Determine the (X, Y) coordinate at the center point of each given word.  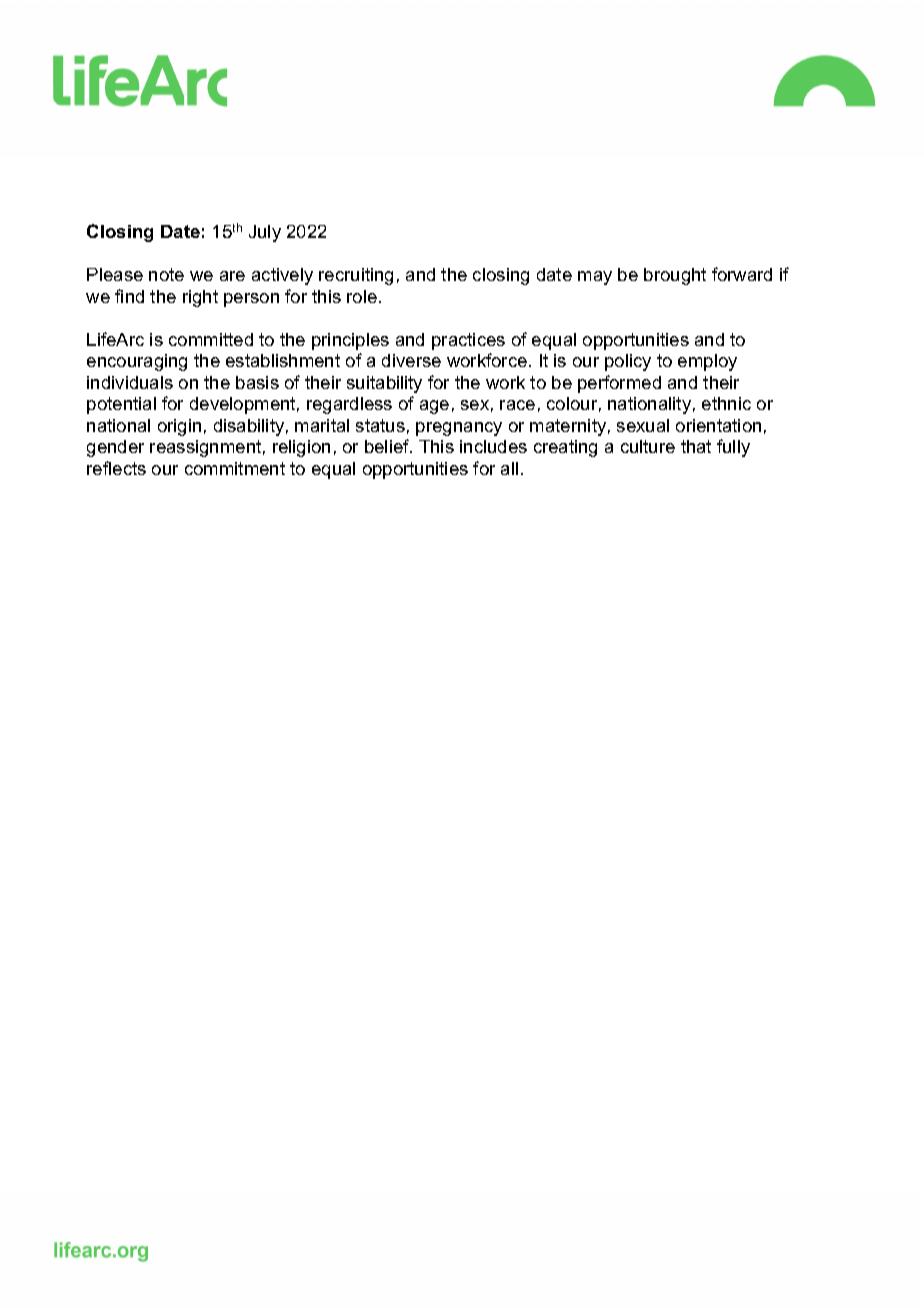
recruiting (356, 276)
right (200, 298)
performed (619, 384)
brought (675, 276)
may (595, 278)
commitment (235, 468)
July (265, 233)
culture (648, 446)
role (362, 296)
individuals (130, 382)
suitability (384, 384)
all (509, 468)
